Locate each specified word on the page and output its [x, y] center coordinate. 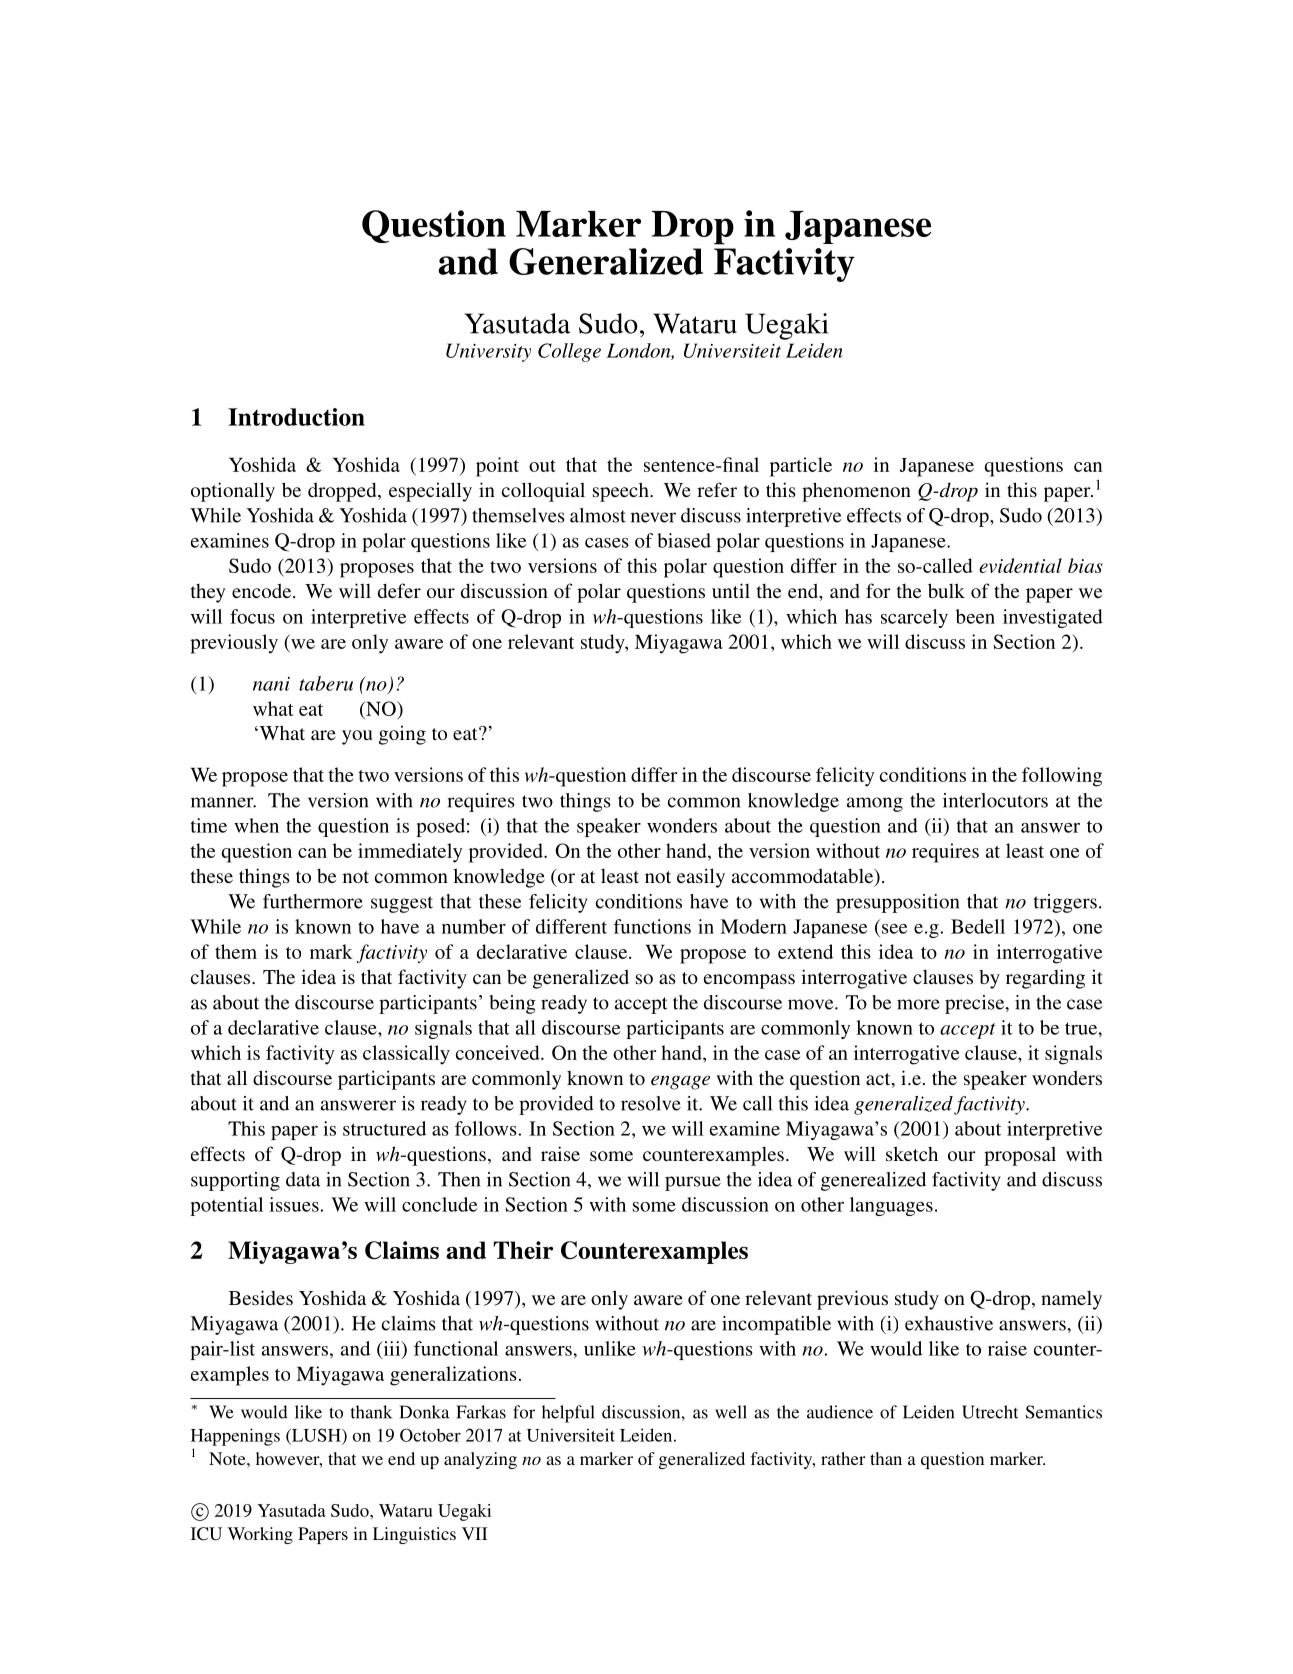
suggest [402, 904]
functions [652, 926]
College [569, 352]
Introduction [296, 417]
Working [260, 1535]
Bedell [978, 926]
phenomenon [856, 492]
